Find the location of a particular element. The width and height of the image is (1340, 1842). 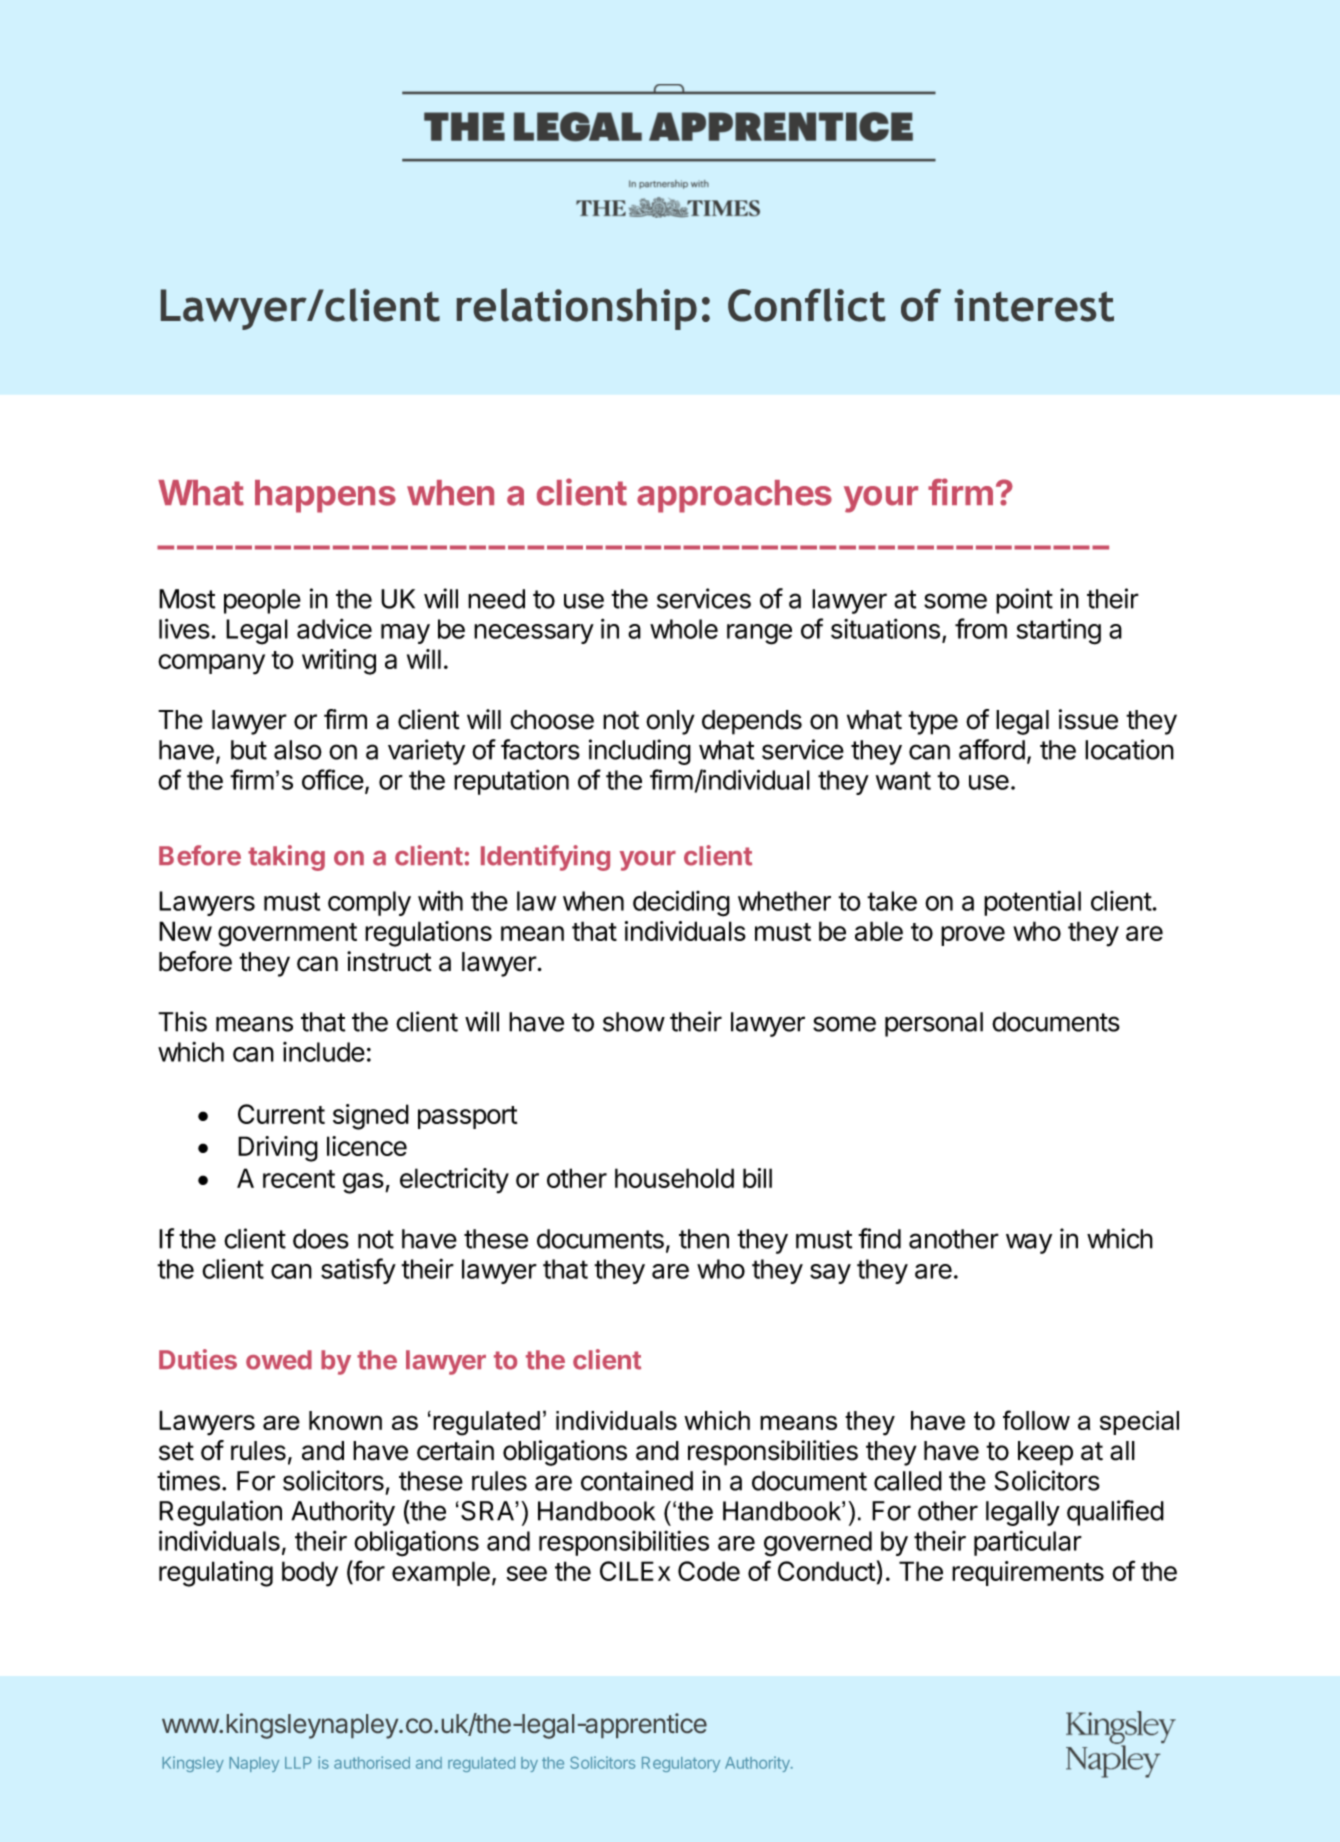

show is located at coordinates (634, 1022).
